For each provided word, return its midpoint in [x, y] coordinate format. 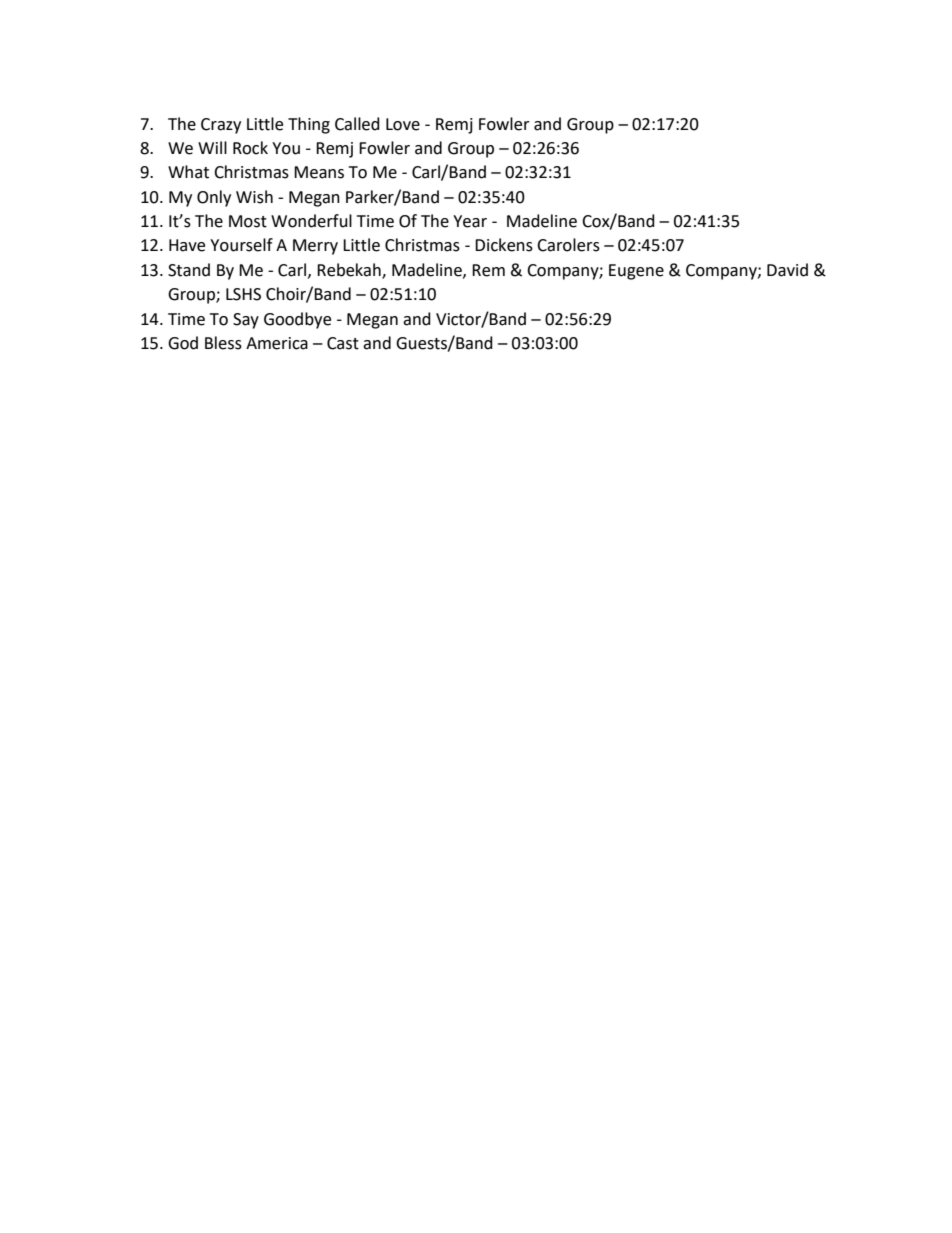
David [787, 270]
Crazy [221, 126]
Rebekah [350, 270]
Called [357, 124]
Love [403, 124]
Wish [254, 197]
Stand [189, 270]
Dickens [504, 245]
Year [470, 221]
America [277, 343]
